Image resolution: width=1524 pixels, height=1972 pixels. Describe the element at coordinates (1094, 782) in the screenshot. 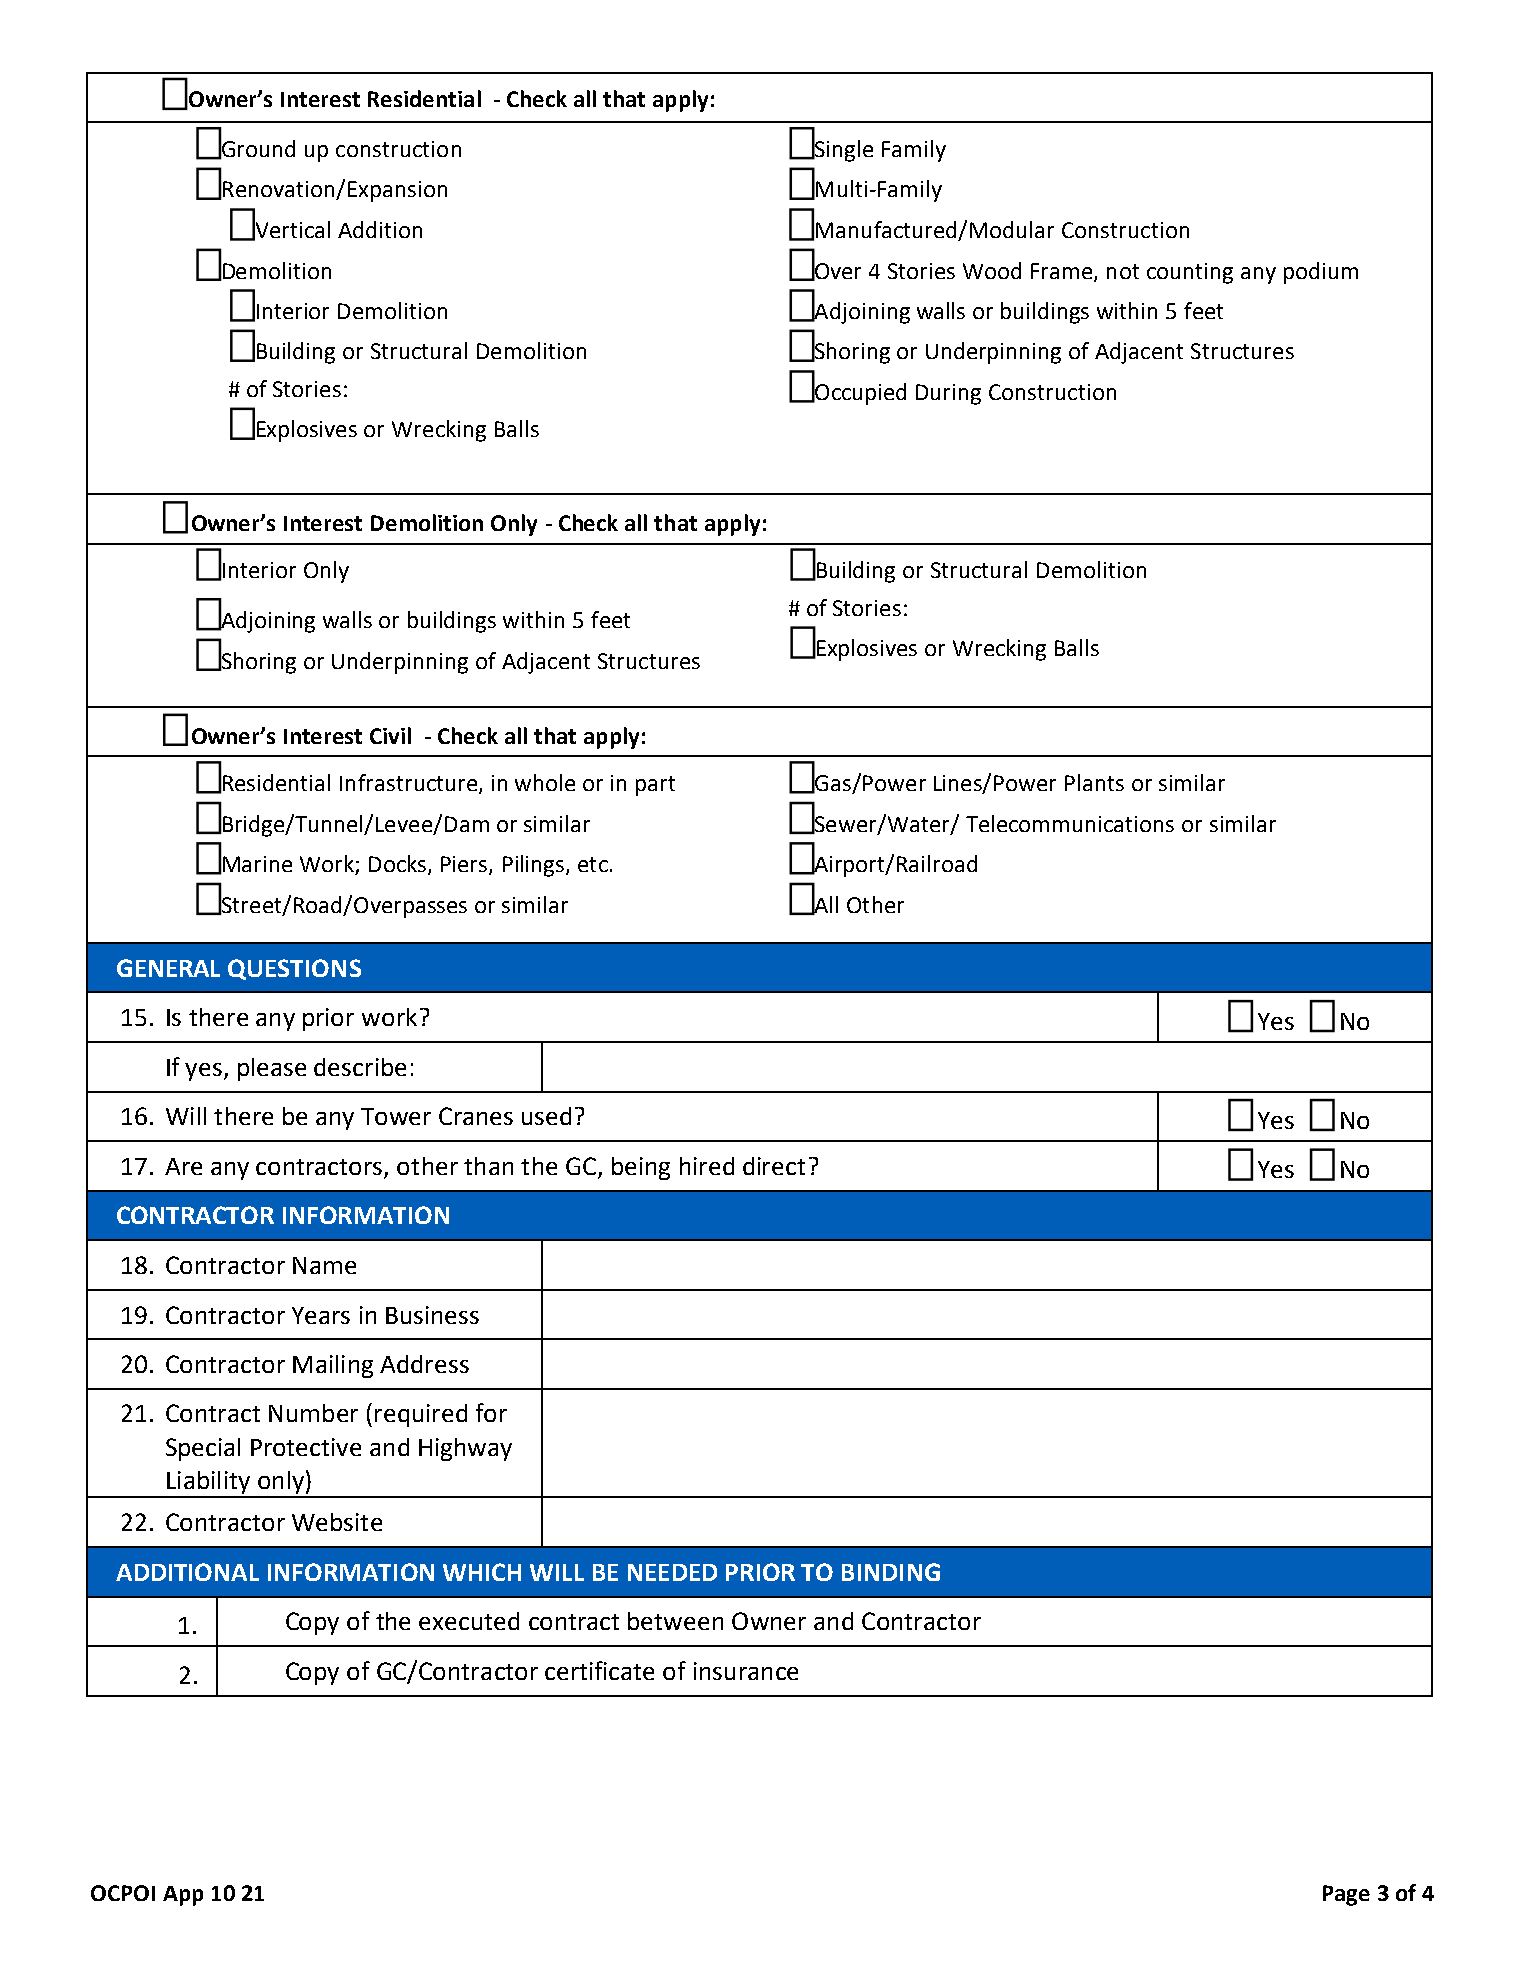

I see `Plants` at that location.
